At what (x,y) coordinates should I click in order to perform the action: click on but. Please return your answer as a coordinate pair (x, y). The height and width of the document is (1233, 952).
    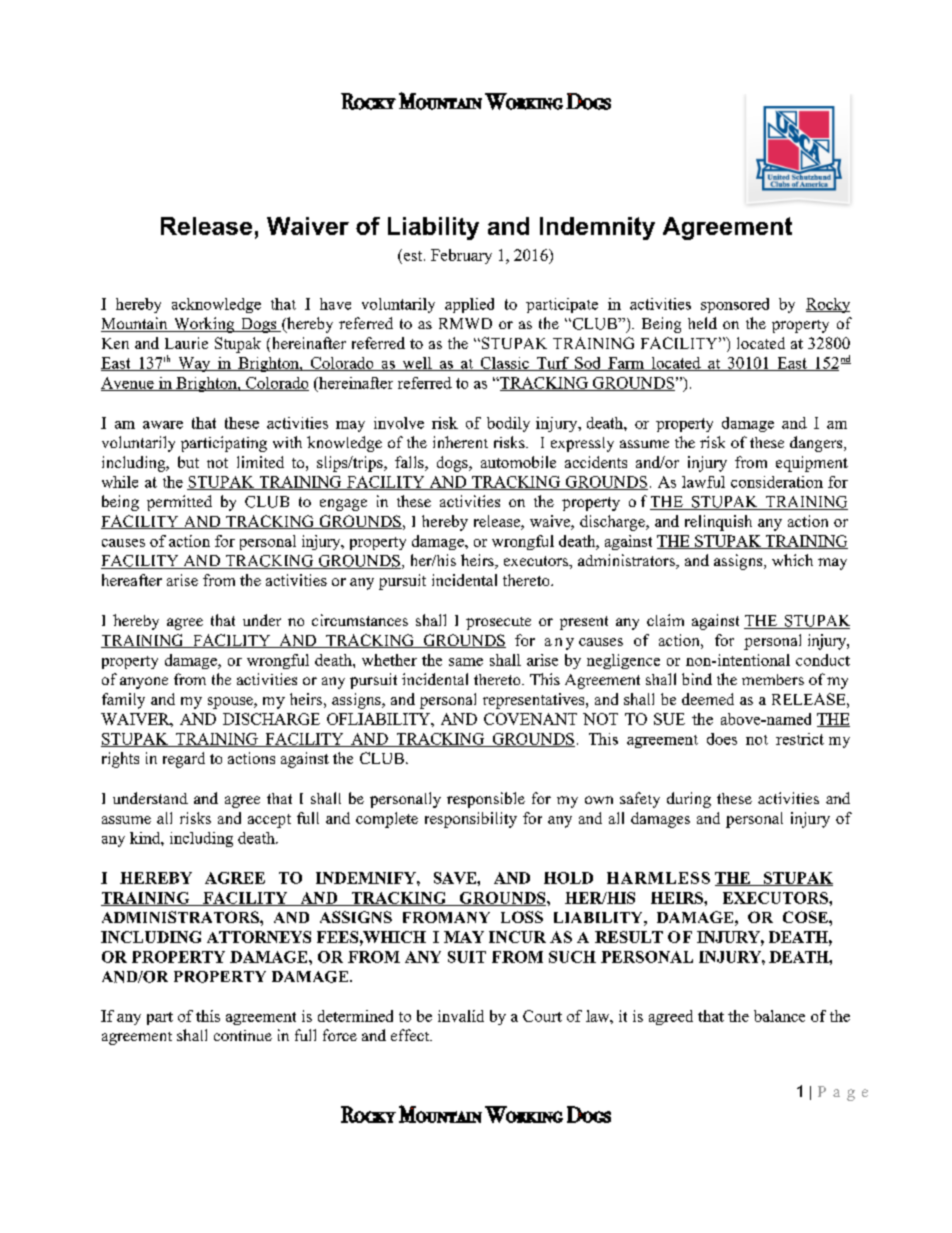
    Looking at the image, I should click on (188, 462).
